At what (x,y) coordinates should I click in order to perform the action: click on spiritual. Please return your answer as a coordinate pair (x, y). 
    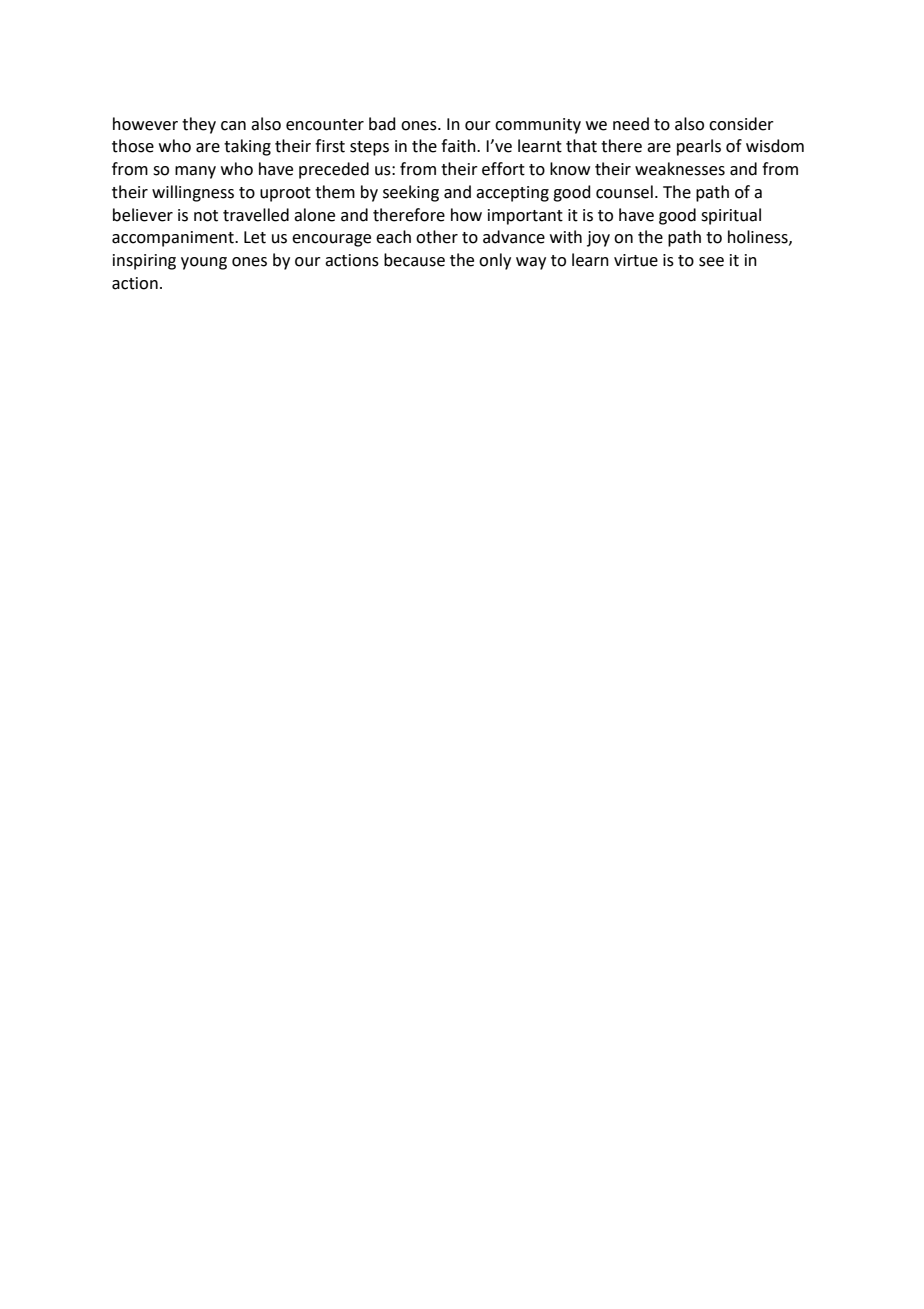
    Looking at the image, I should click on (731, 216).
